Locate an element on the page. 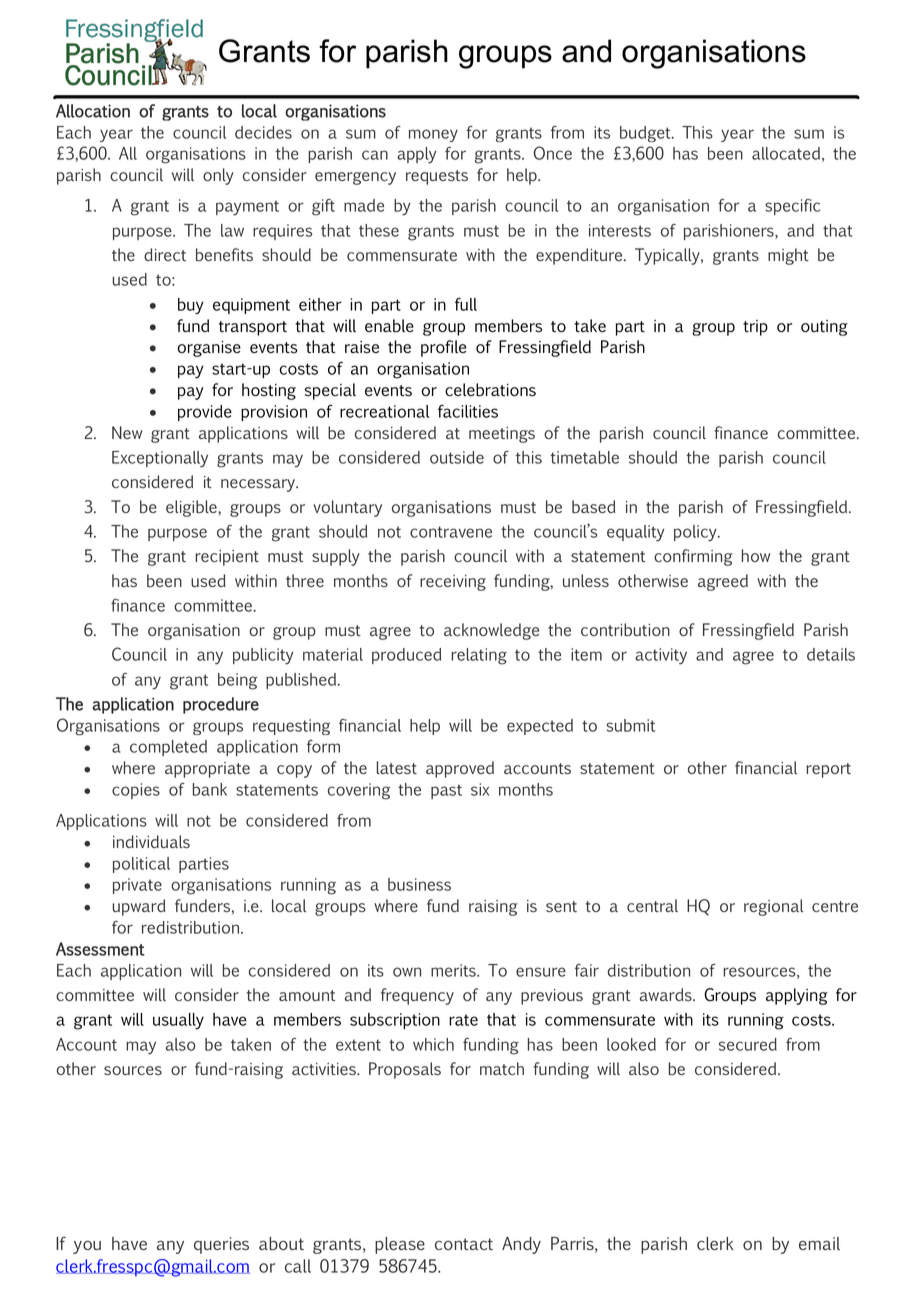  specific is located at coordinates (792, 207).
